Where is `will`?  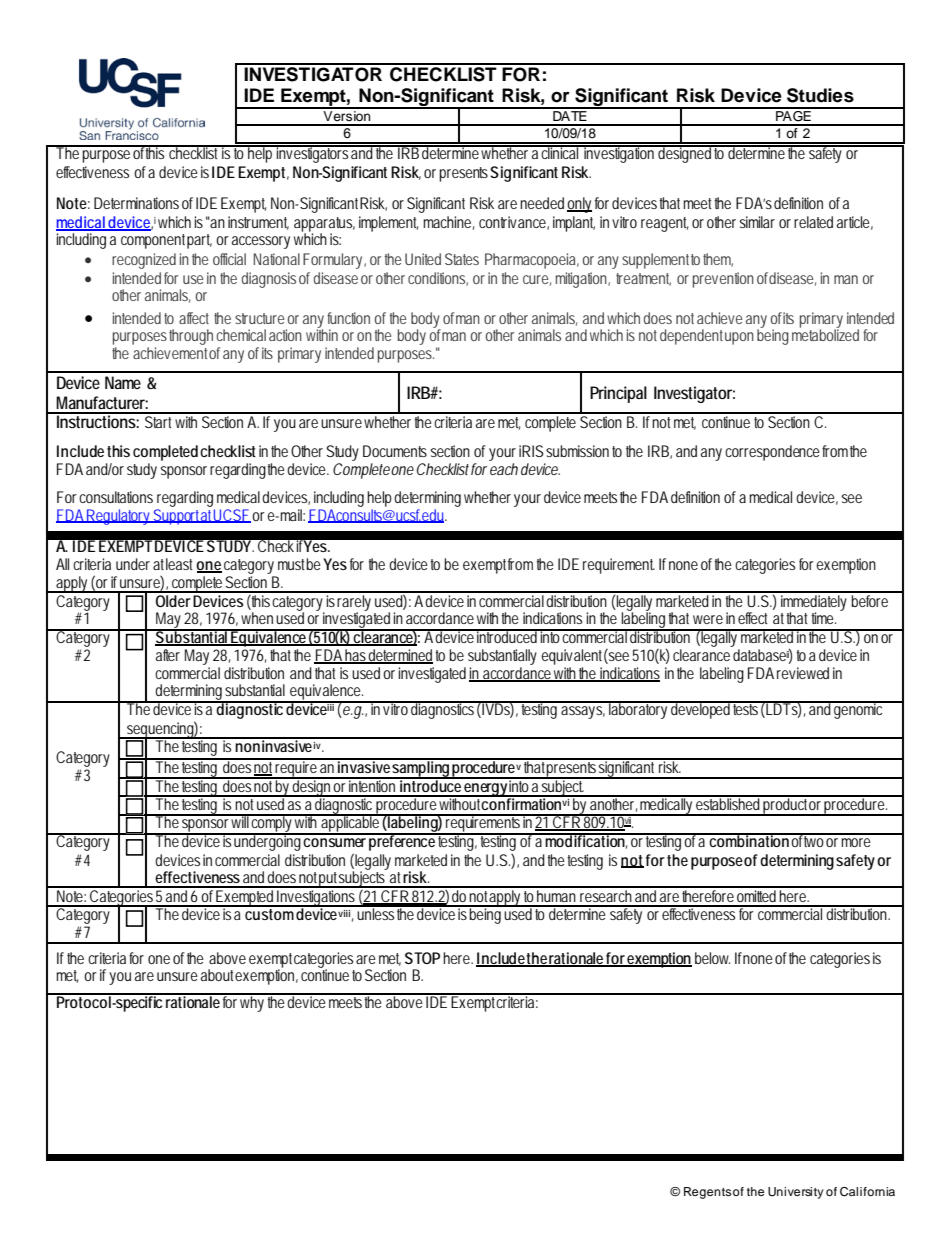 will is located at coordinates (240, 821).
